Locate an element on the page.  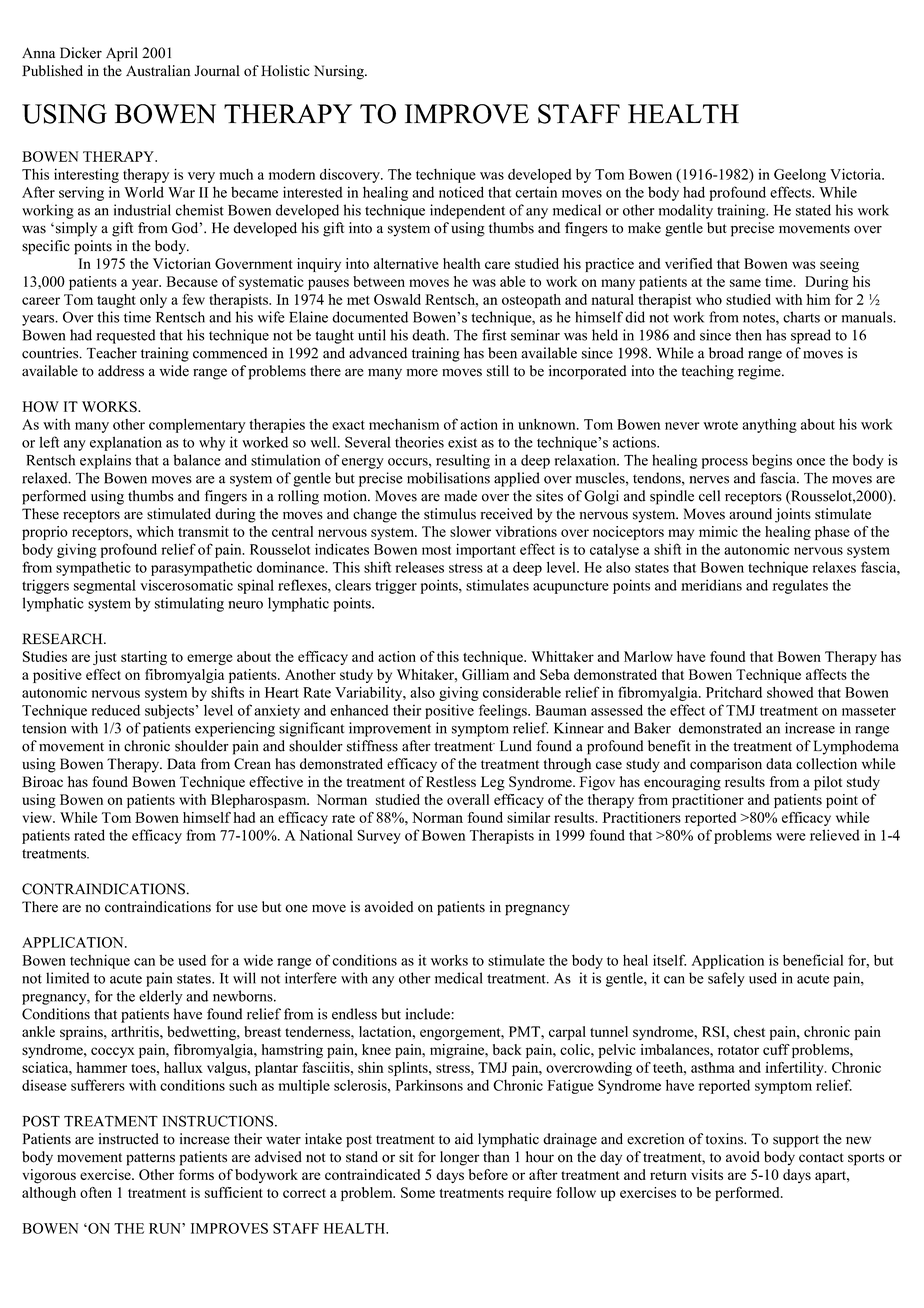
often is located at coordinates (96, 1192).
